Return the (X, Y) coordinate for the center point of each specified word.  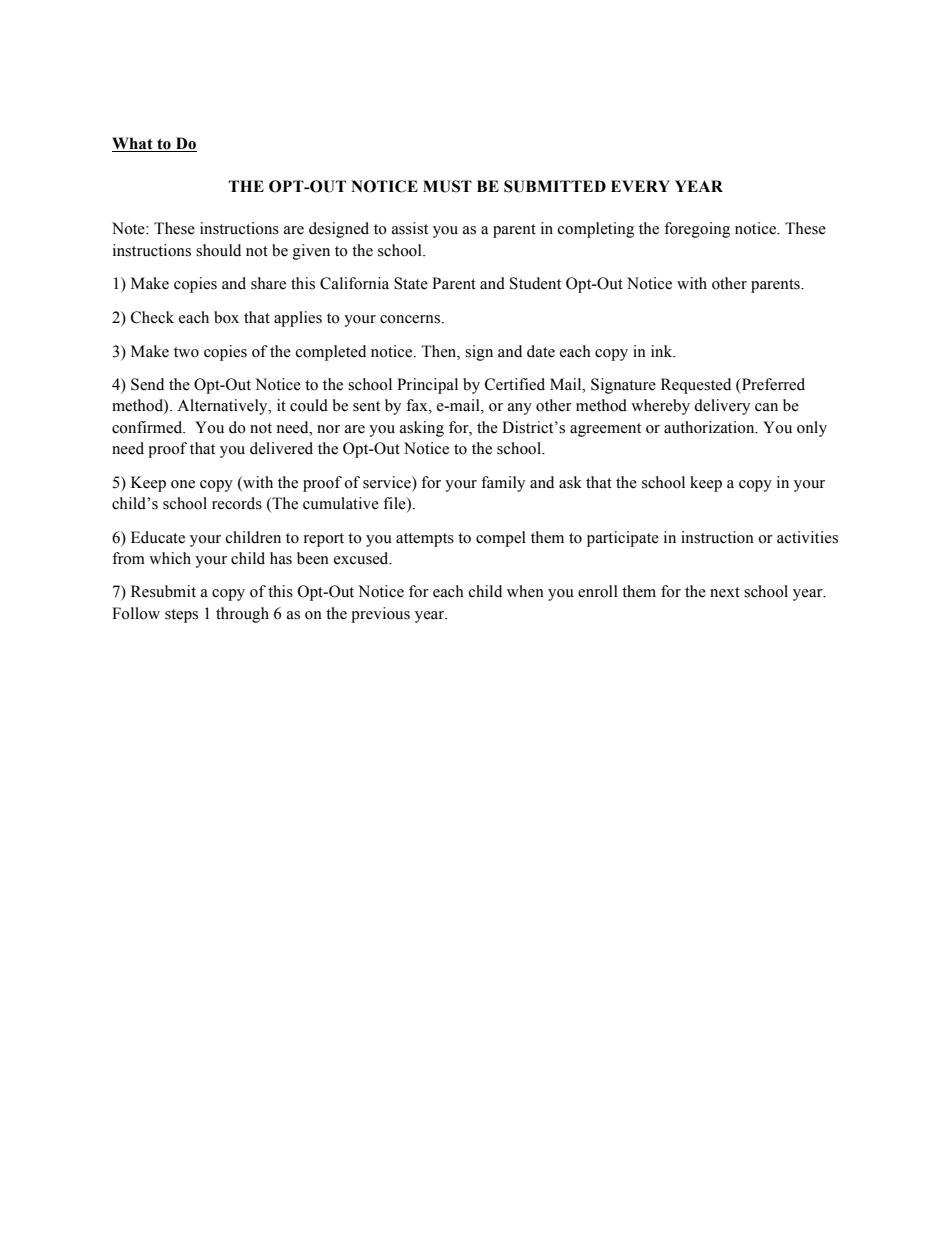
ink (663, 351)
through (242, 615)
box (226, 317)
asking (422, 429)
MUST (447, 186)
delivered (281, 448)
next (725, 592)
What (133, 144)
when (525, 591)
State (411, 283)
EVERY (640, 186)
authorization (710, 427)
